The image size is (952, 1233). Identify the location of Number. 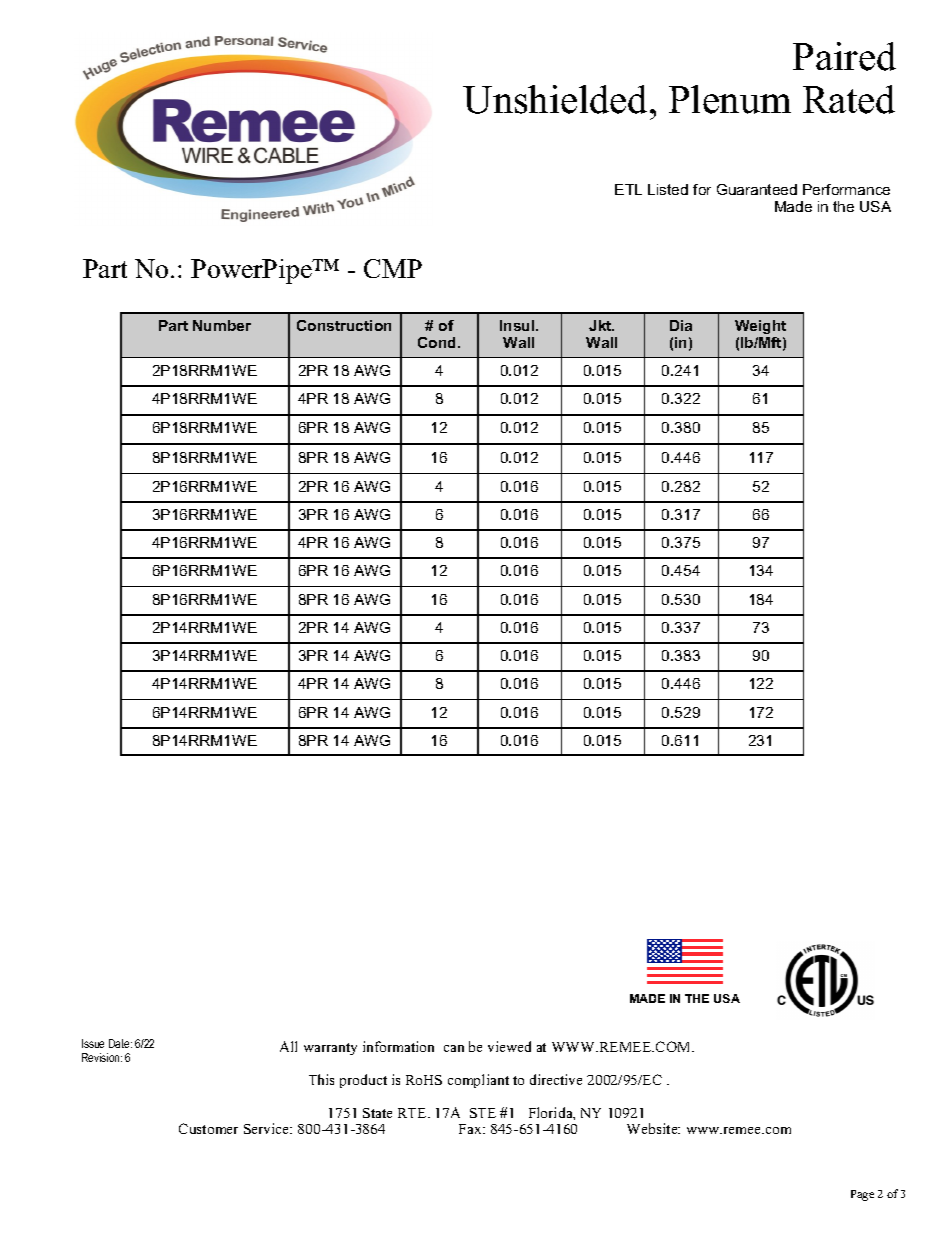
(222, 325).
